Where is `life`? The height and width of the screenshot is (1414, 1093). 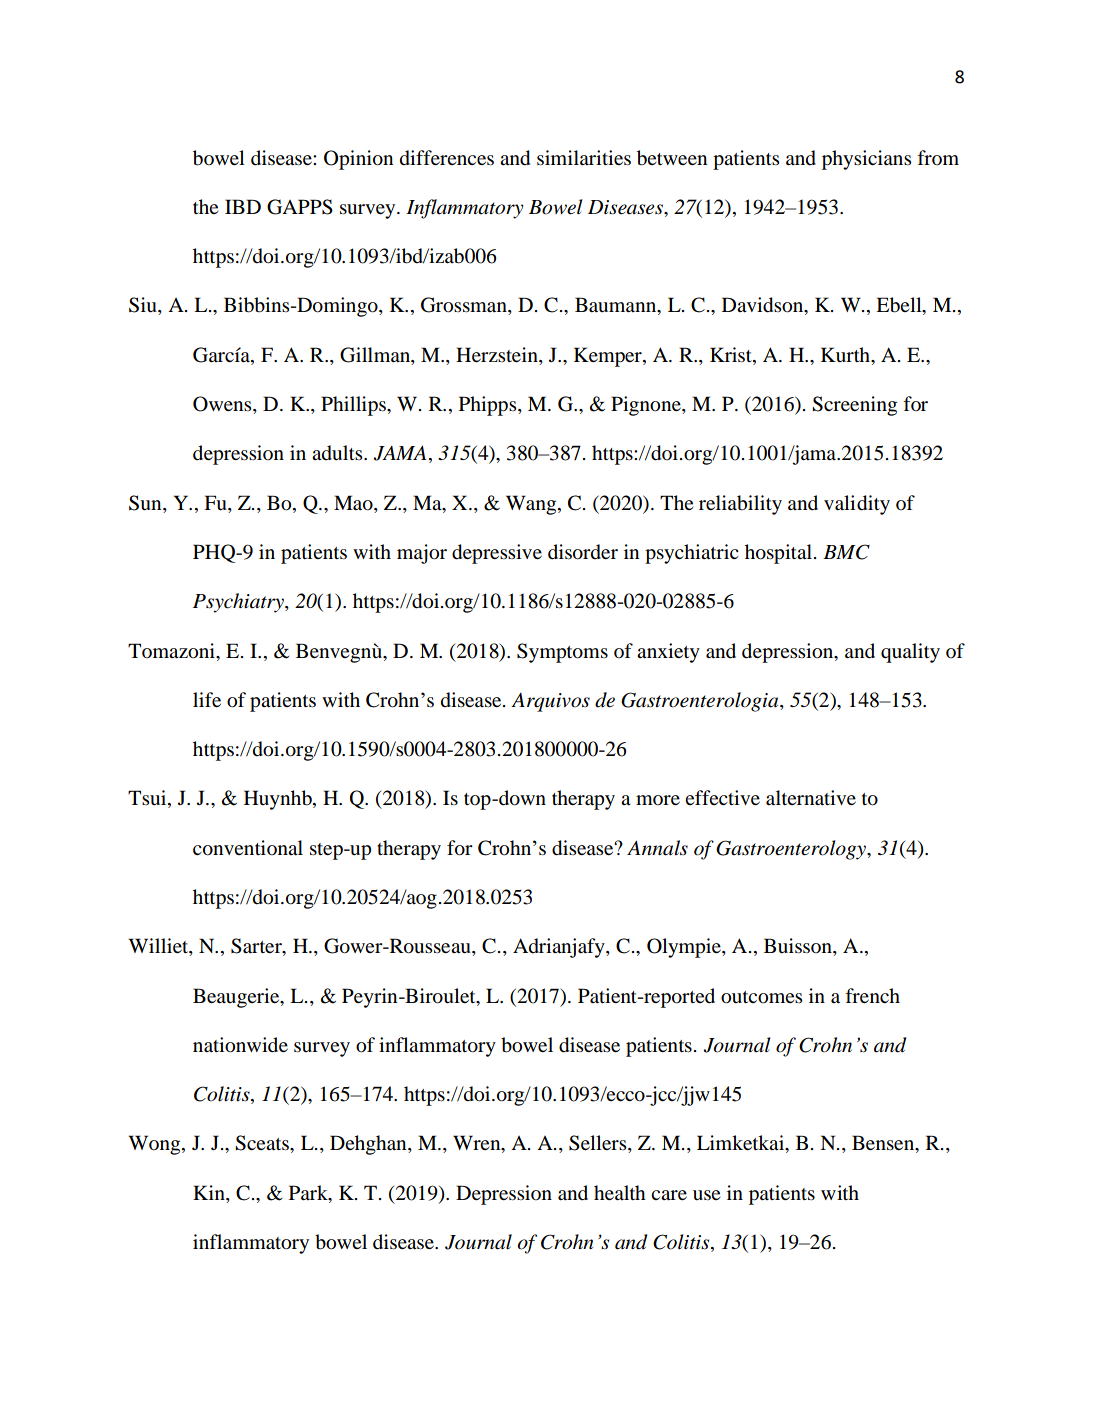 life is located at coordinates (207, 699).
